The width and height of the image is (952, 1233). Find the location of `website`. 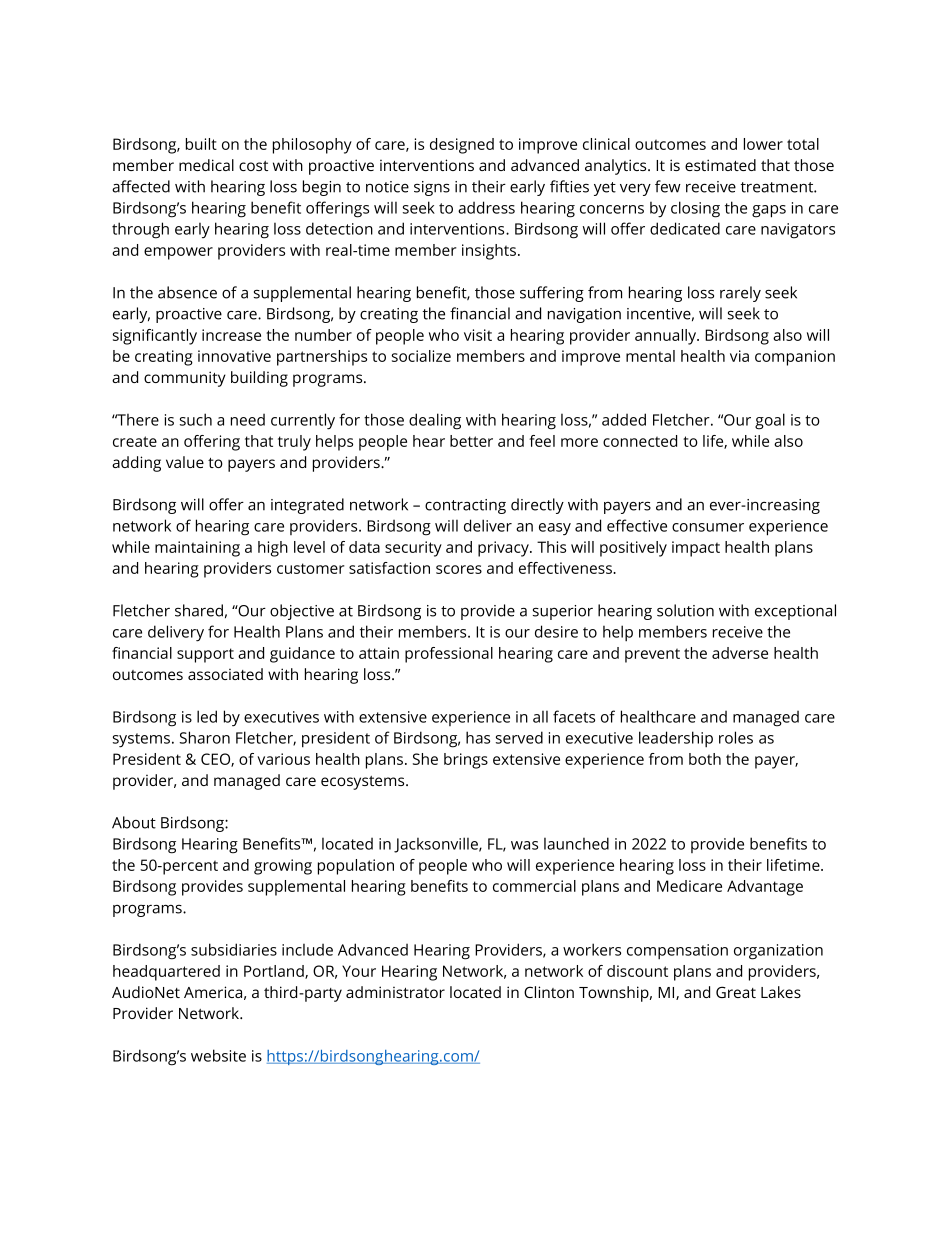

website is located at coordinates (218, 1055).
